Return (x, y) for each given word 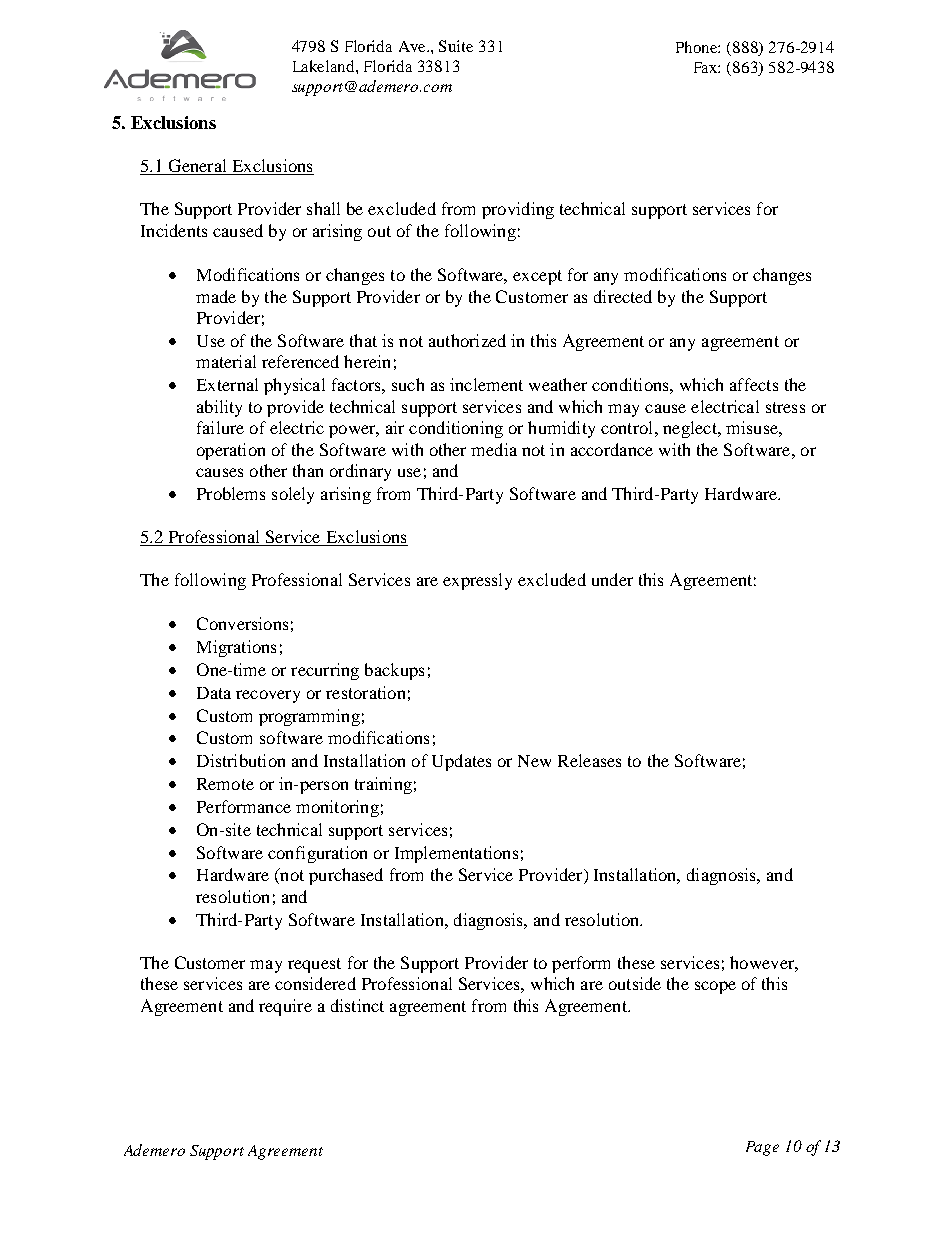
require (285, 1007)
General (197, 167)
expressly (477, 581)
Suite (456, 46)
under (612, 579)
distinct (357, 1005)
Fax (707, 67)
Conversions (242, 623)
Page (762, 1148)
